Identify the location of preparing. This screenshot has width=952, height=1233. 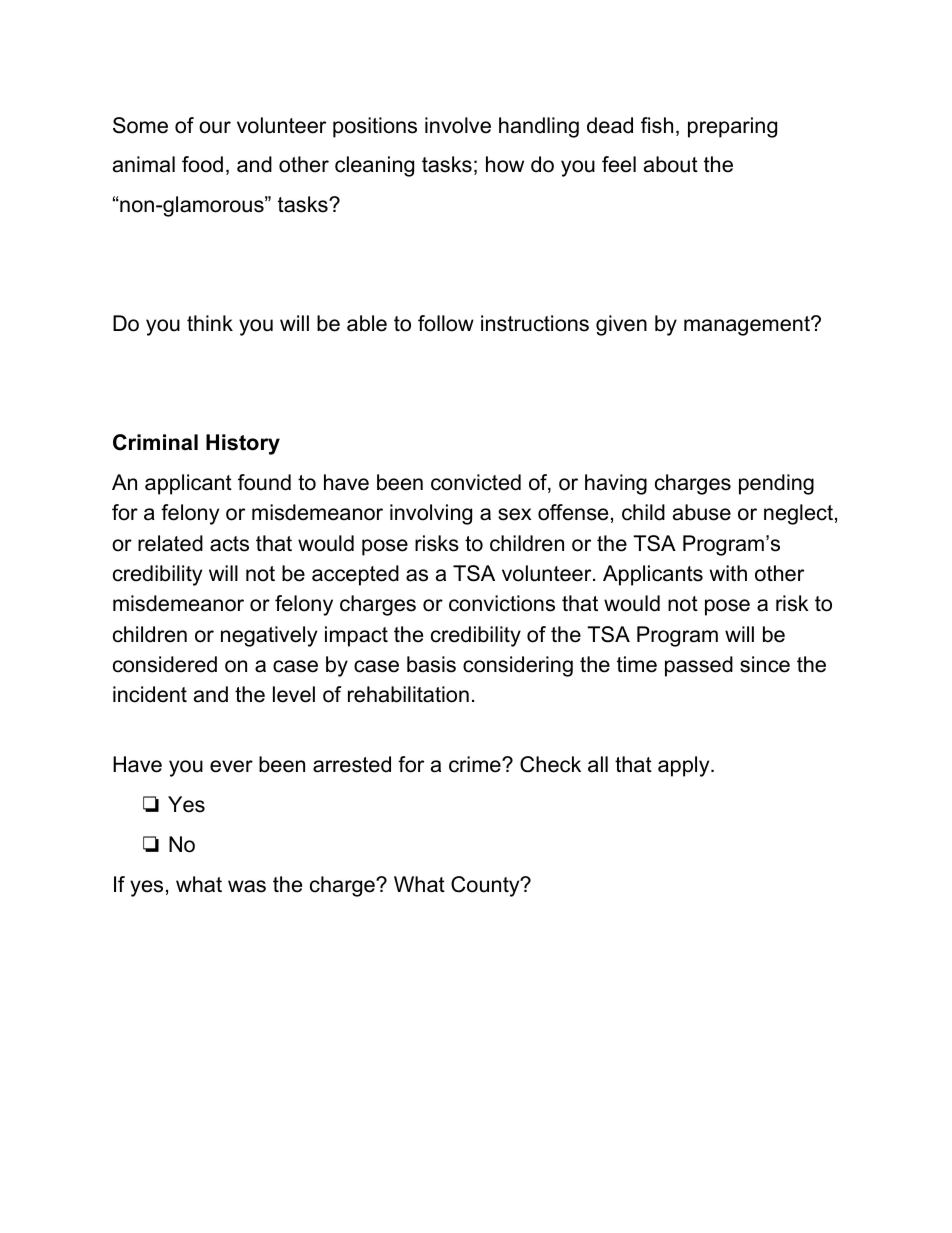
(732, 127).
